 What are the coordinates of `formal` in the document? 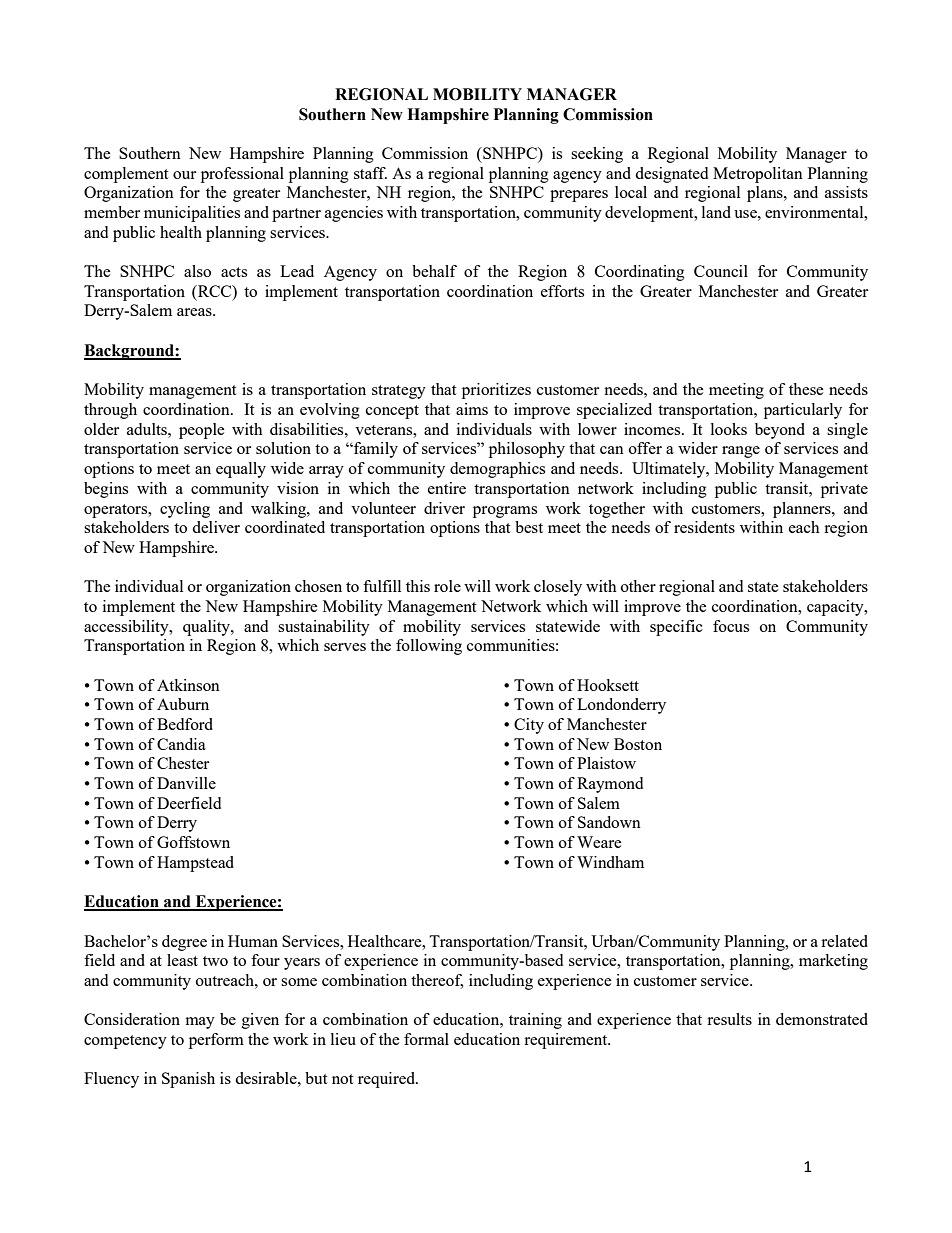 It's located at (426, 1039).
